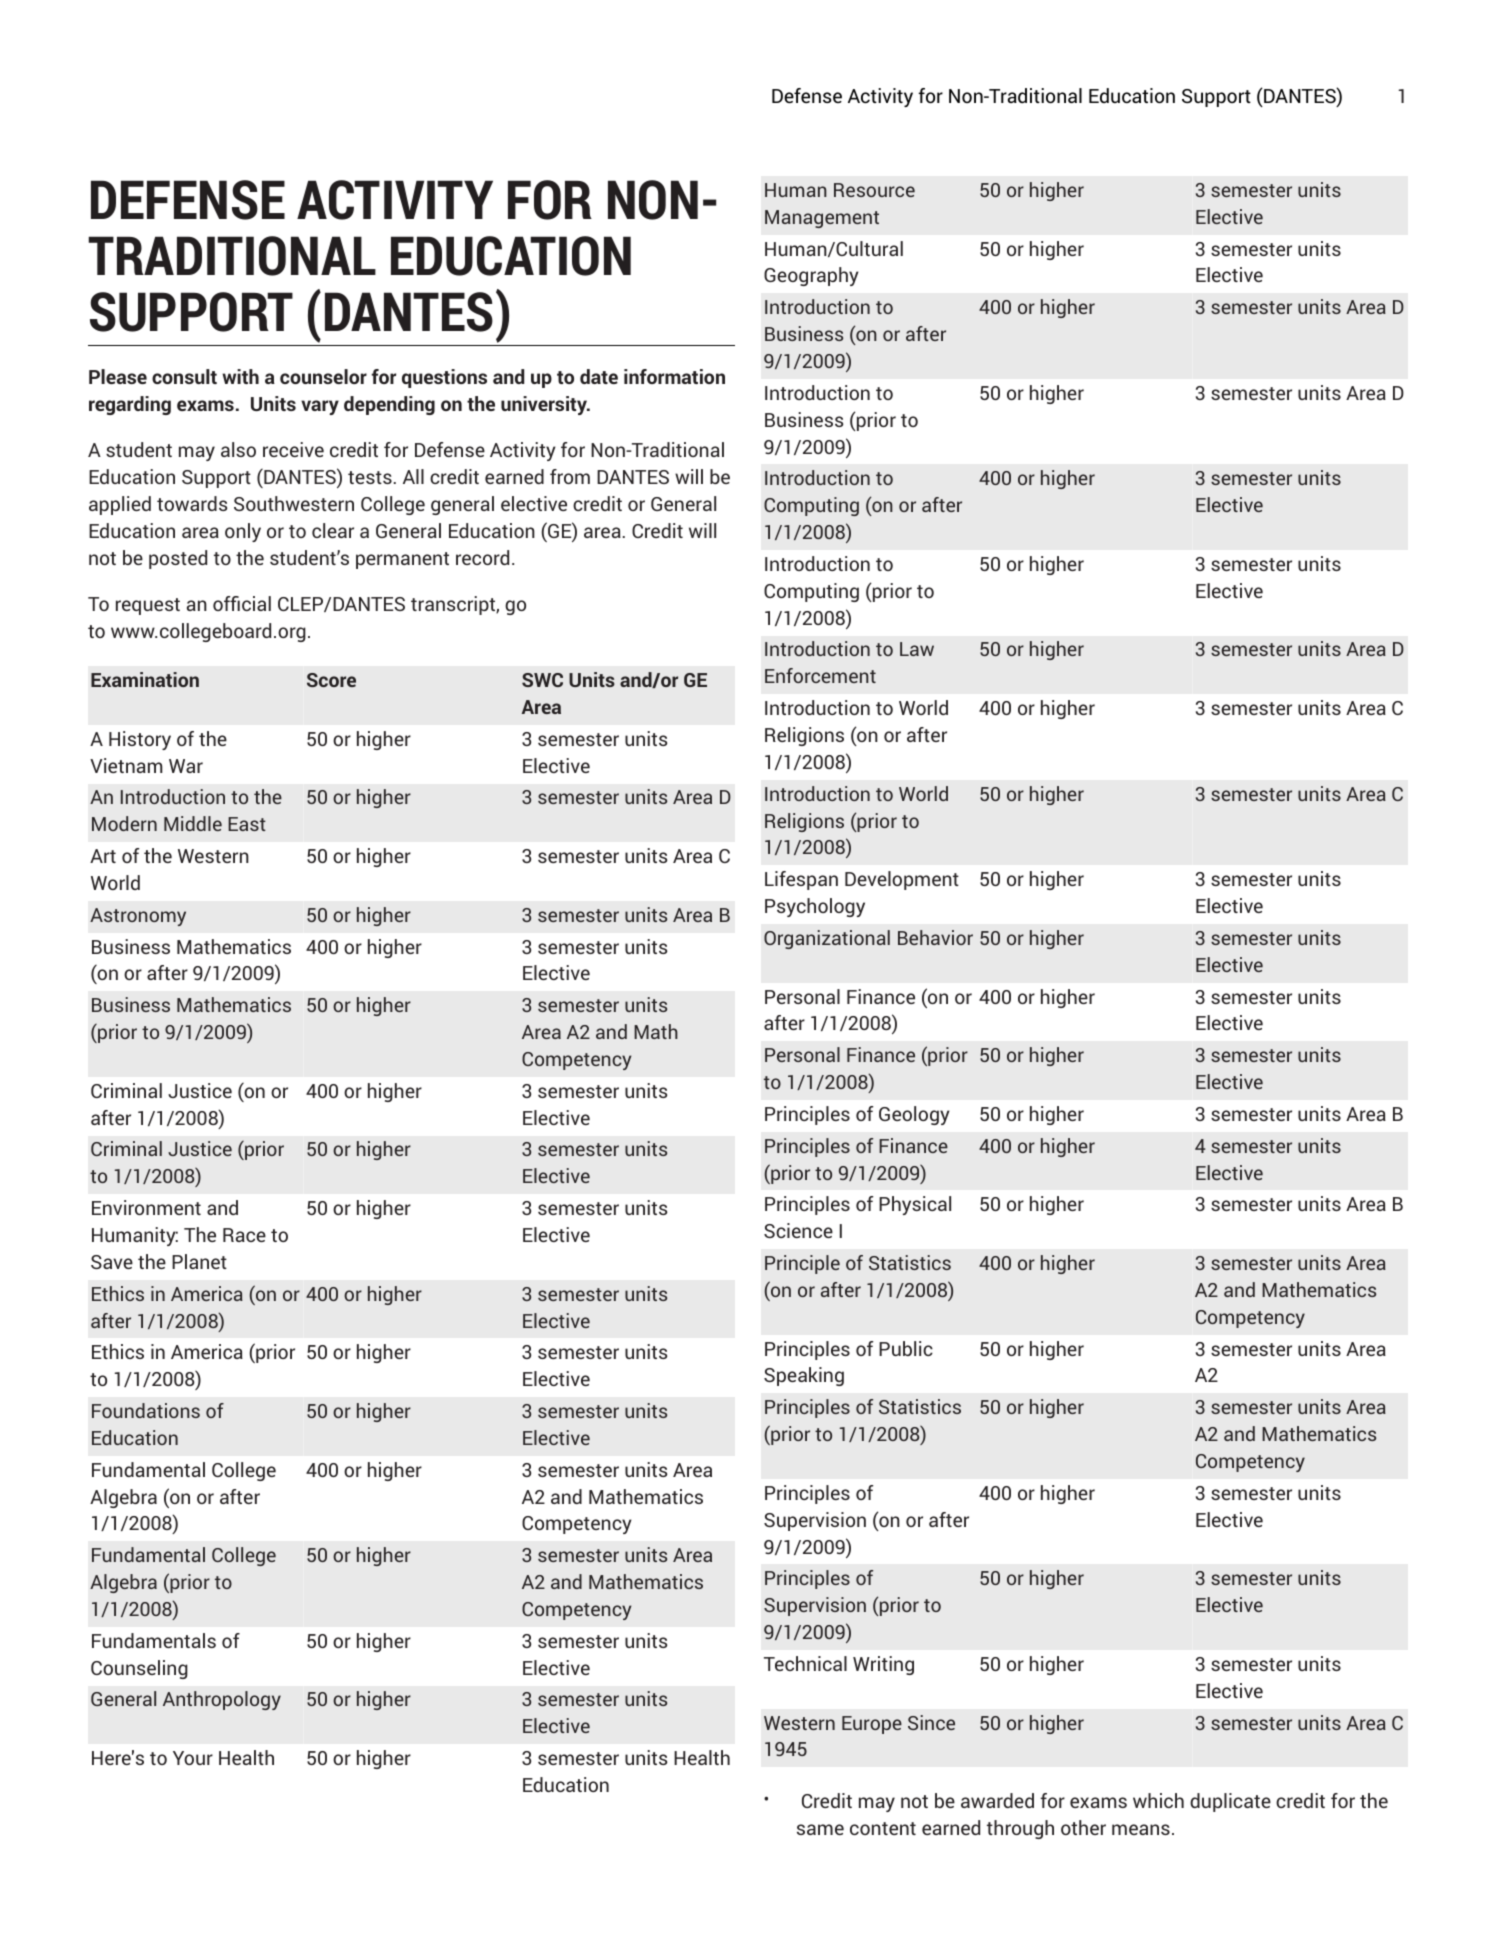 Image resolution: width=1496 pixels, height=1936 pixels. Describe the element at coordinates (811, 276) in the image. I see `Geography` at that location.
